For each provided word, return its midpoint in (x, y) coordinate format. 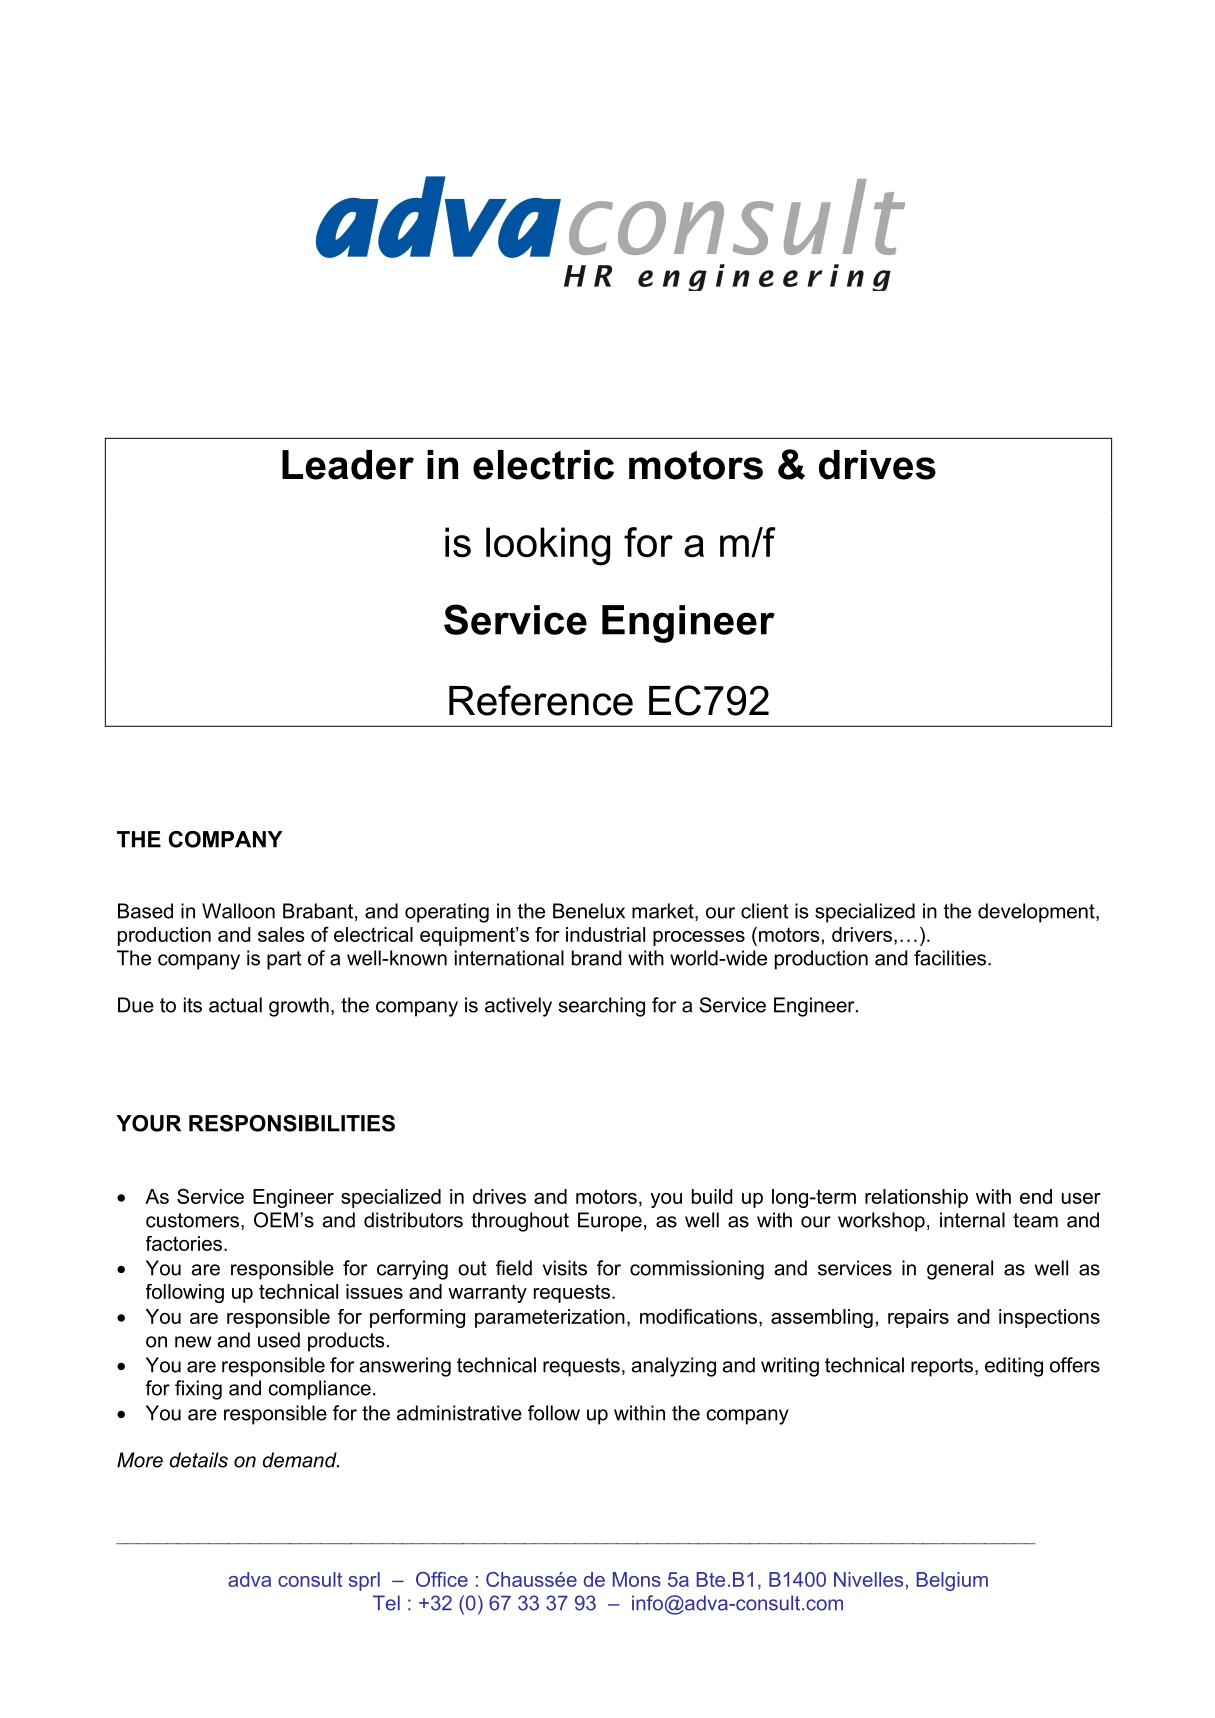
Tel (386, 1603)
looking (548, 546)
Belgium (952, 1581)
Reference (541, 700)
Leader (348, 465)
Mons (637, 1579)
